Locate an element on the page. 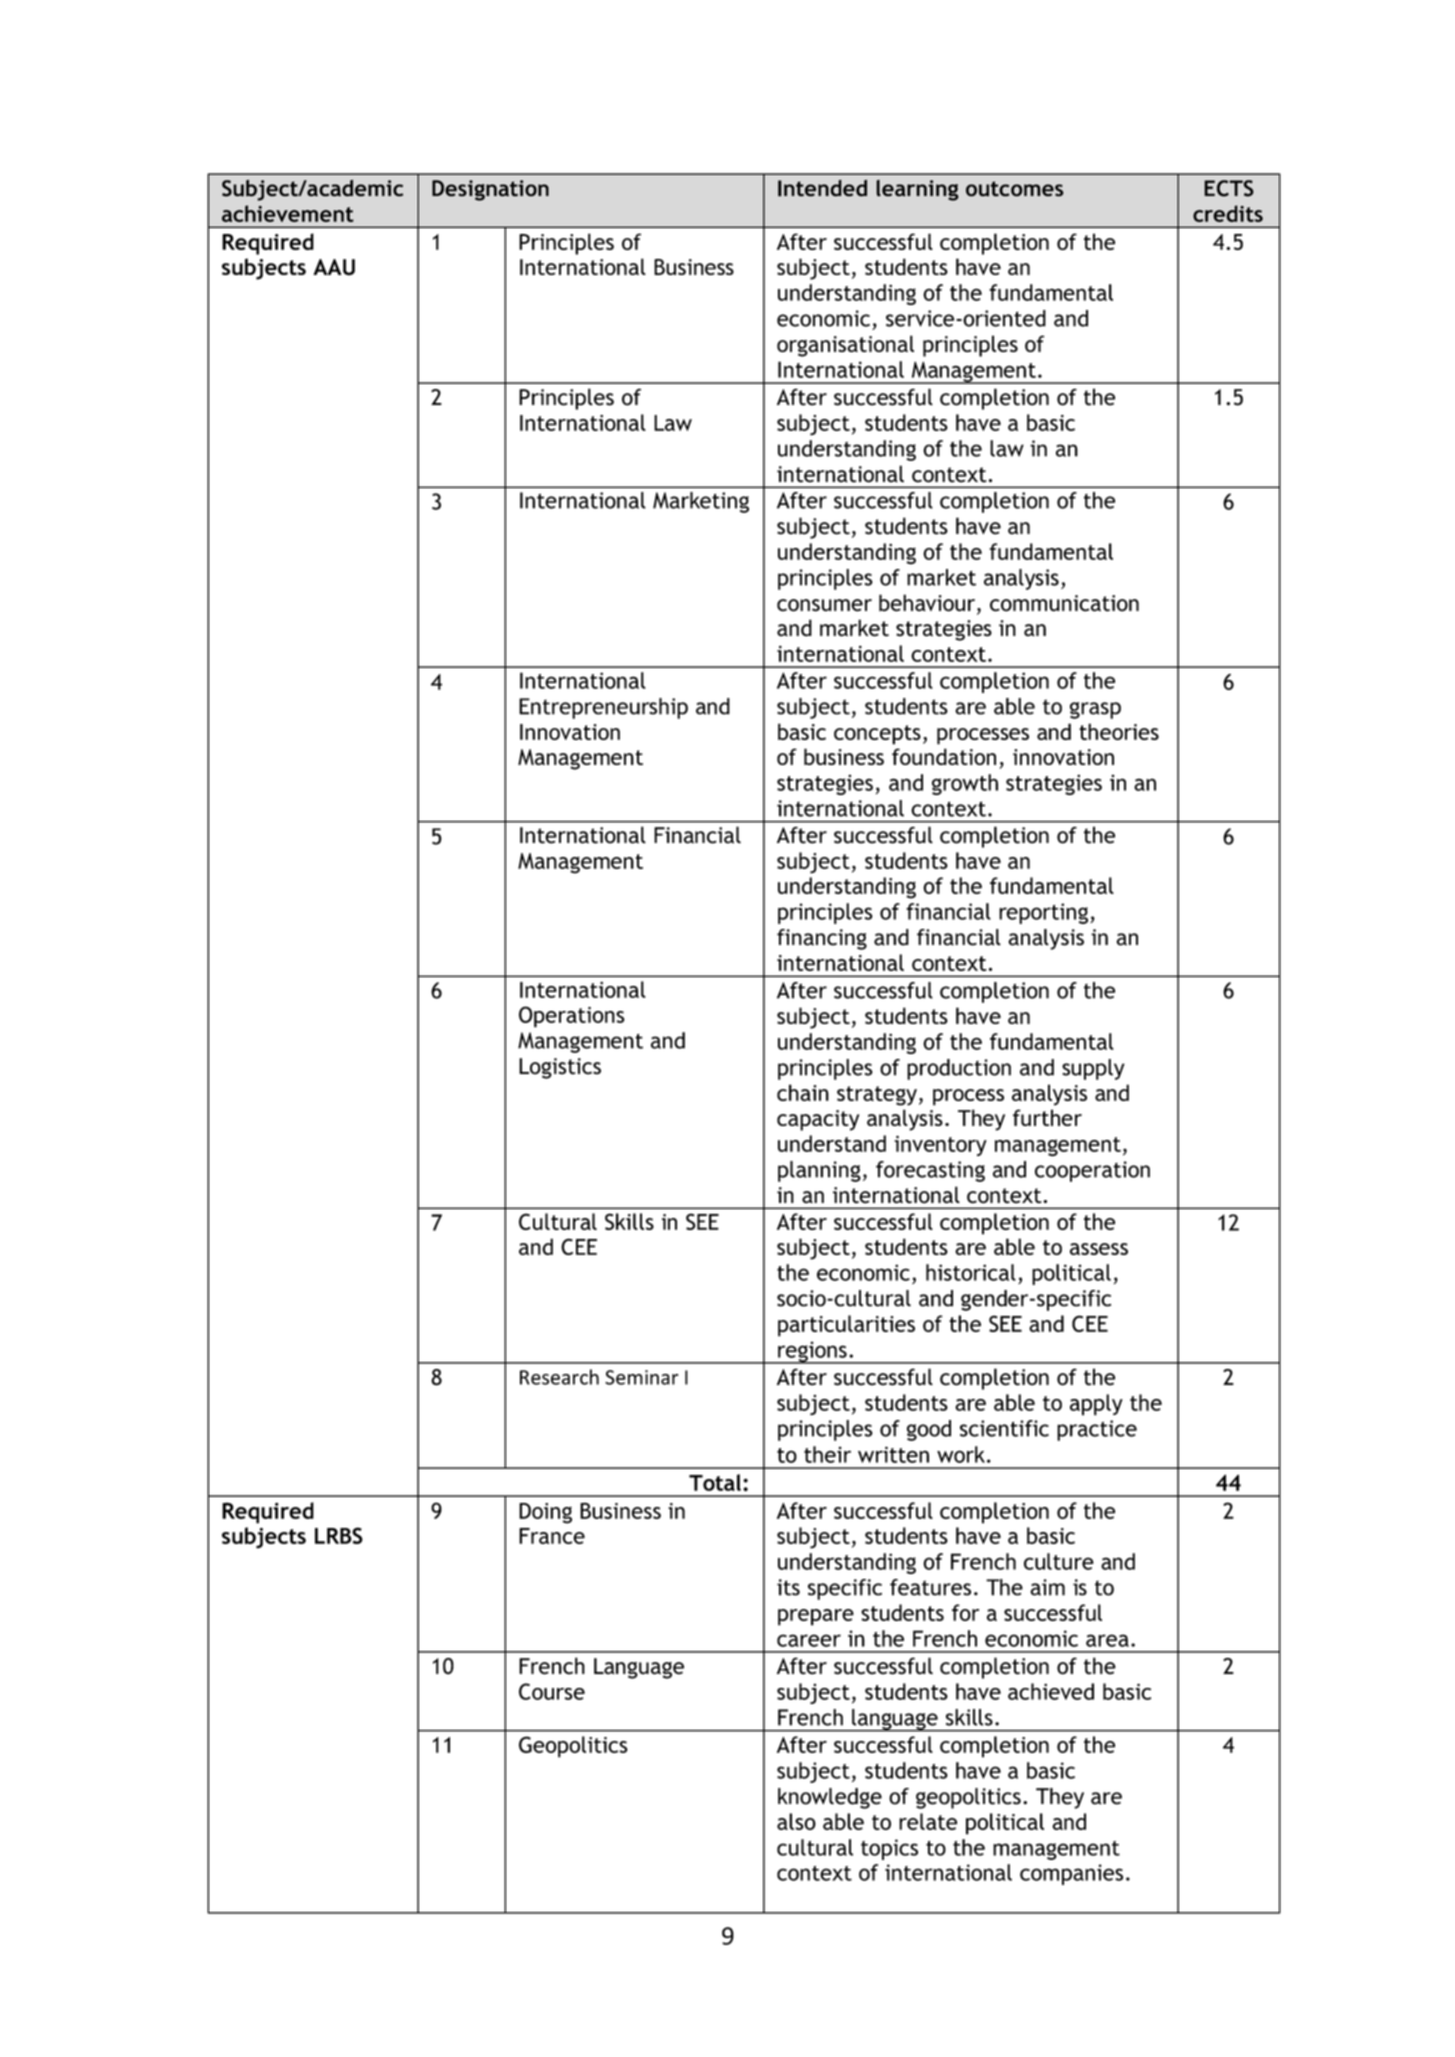  Entrepreneurship is located at coordinates (603, 708).
